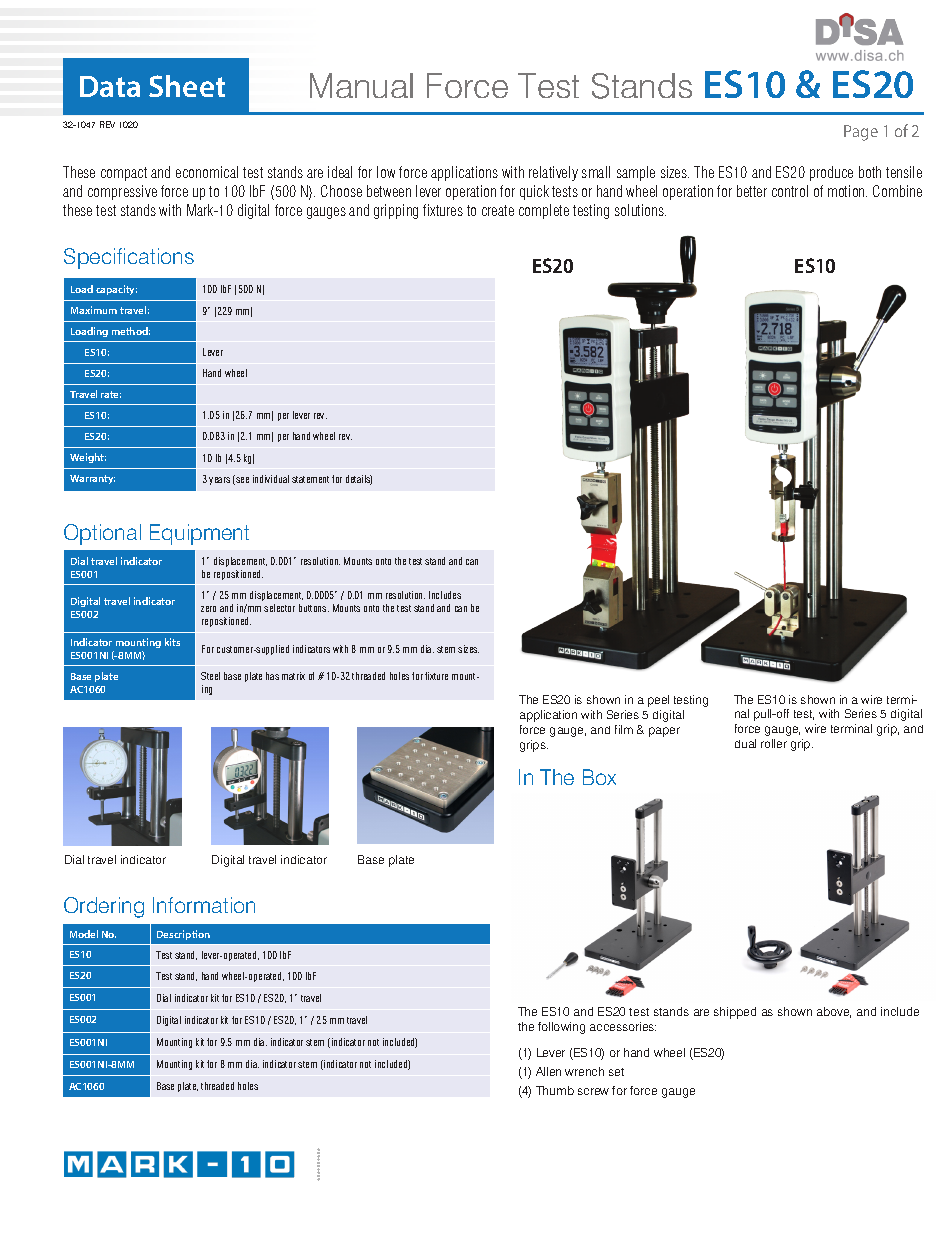 This screenshot has height=1233, width=952. What do you see at coordinates (498, 210) in the screenshot?
I see `create` at bounding box center [498, 210].
